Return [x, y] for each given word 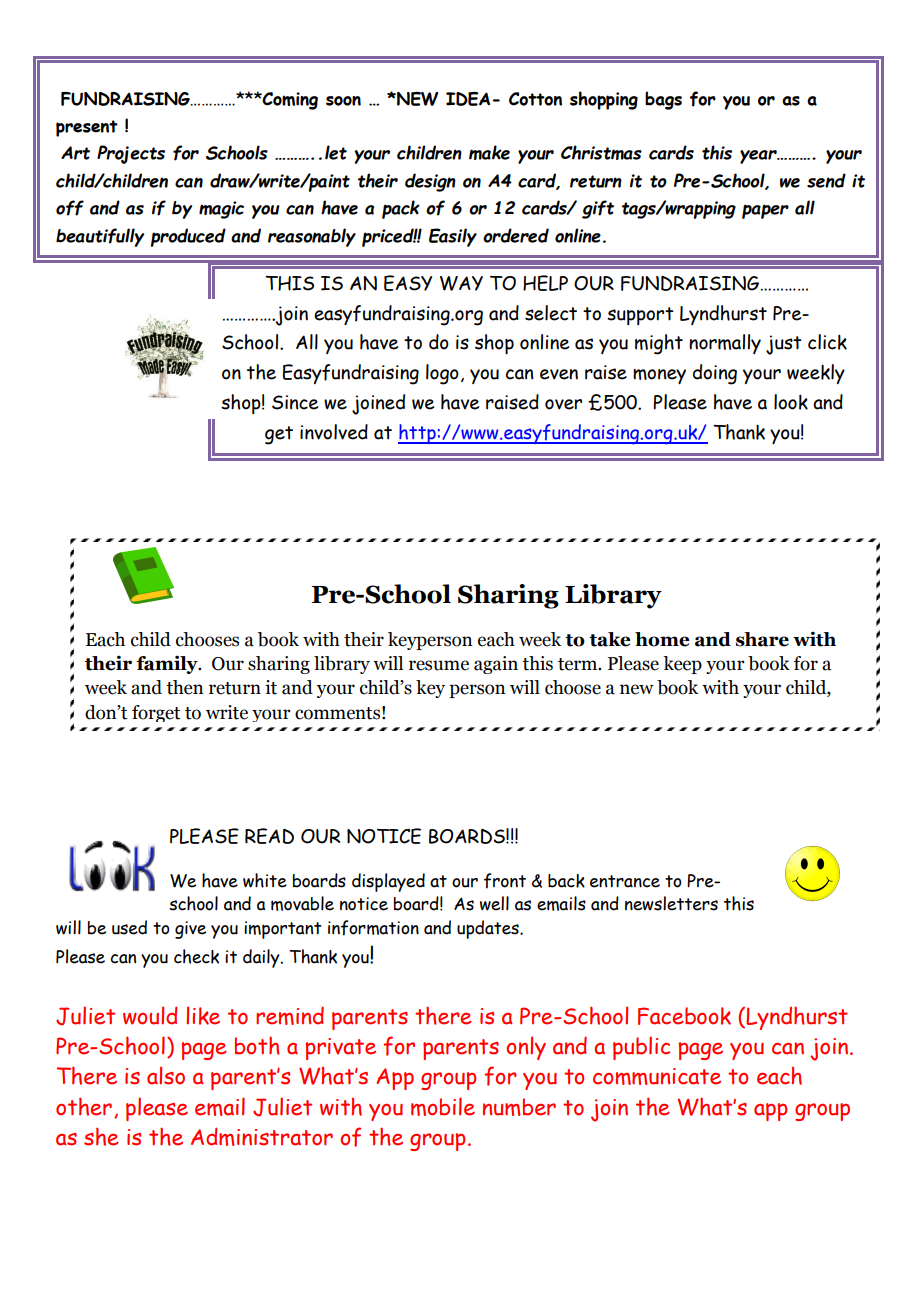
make [489, 152]
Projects [131, 154]
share [762, 639]
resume [439, 665]
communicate [657, 1076]
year [759, 157]
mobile [443, 1106]
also [166, 1076]
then [184, 687]
